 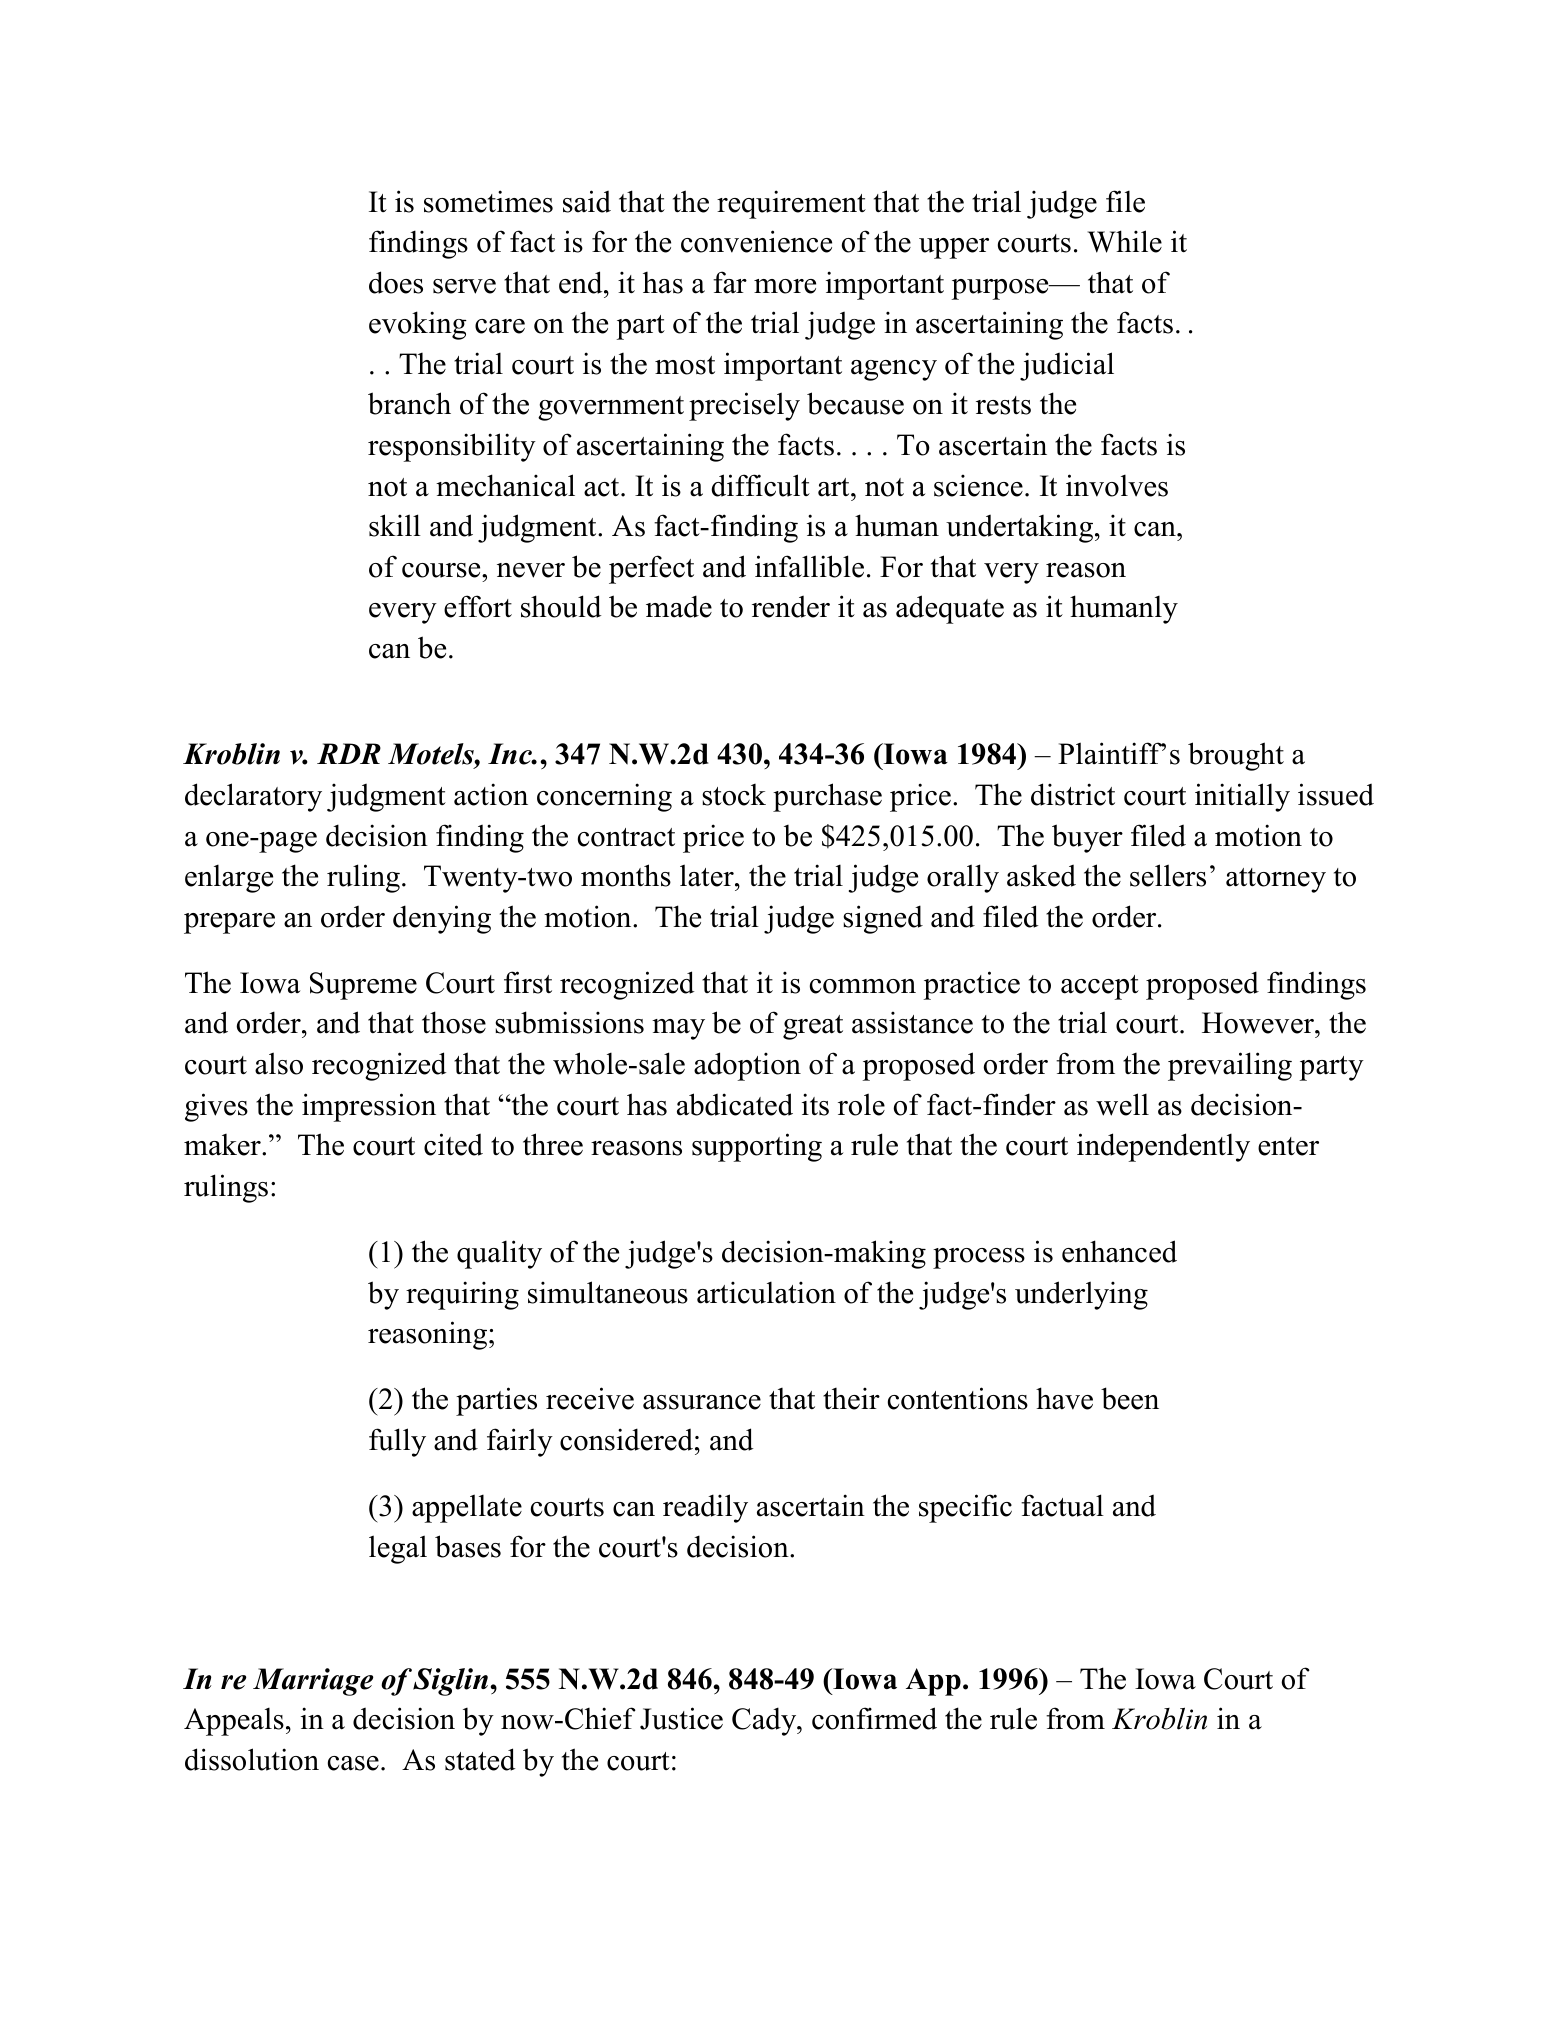 What do you see at coordinates (1259, 1023) in the document?
I see `However` at bounding box center [1259, 1023].
